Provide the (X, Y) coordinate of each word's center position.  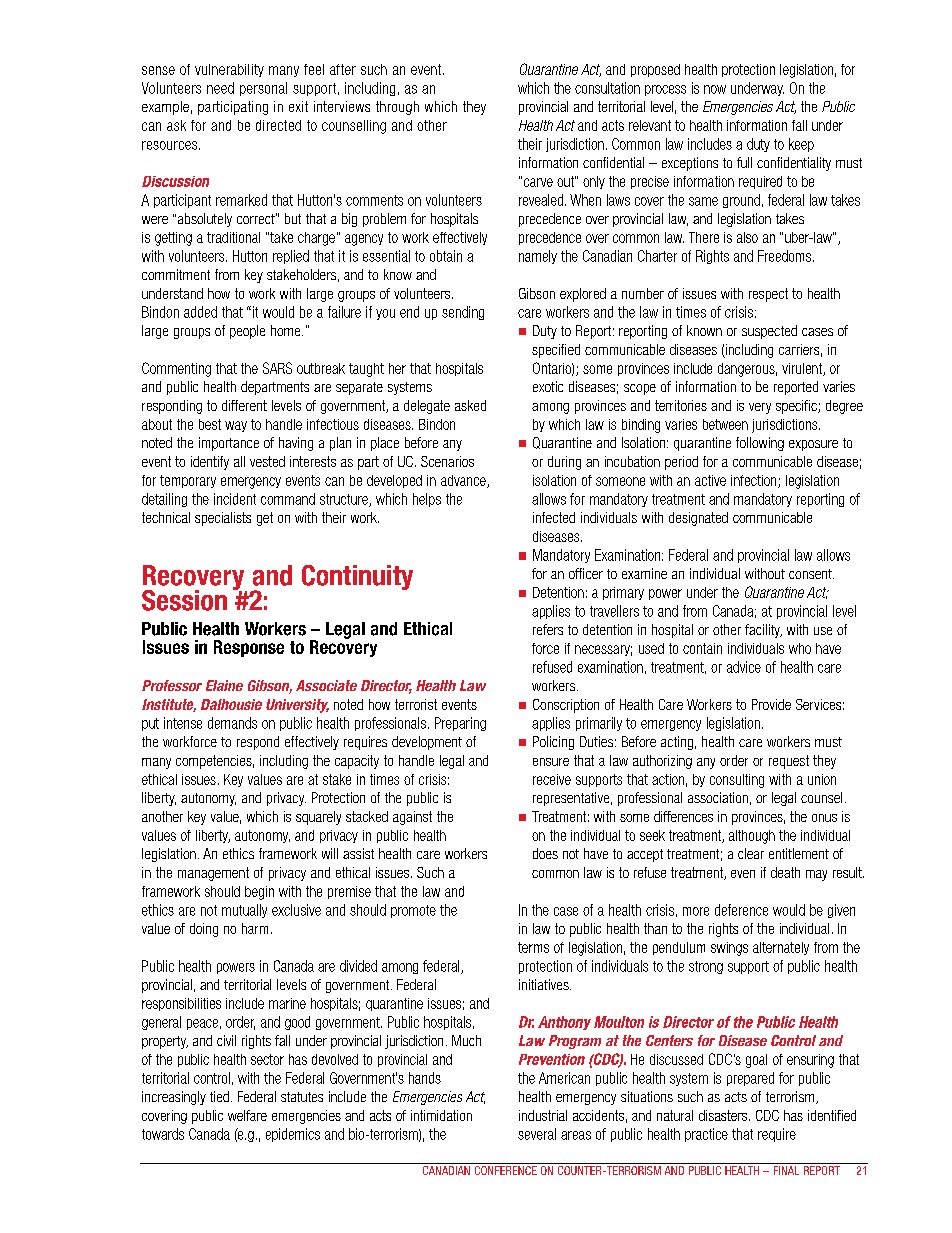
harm (255, 928)
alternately (781, 948)
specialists (223, 519)
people (247, 332)
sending (463, 313)
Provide (771, 704)
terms (533, 947)
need (220, 88)
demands (232, 723)
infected (554, 517)
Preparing (460, 724)
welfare (247, 1115)
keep (801, 145)
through (397, 108)
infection (755, 481)
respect (768, 295)
